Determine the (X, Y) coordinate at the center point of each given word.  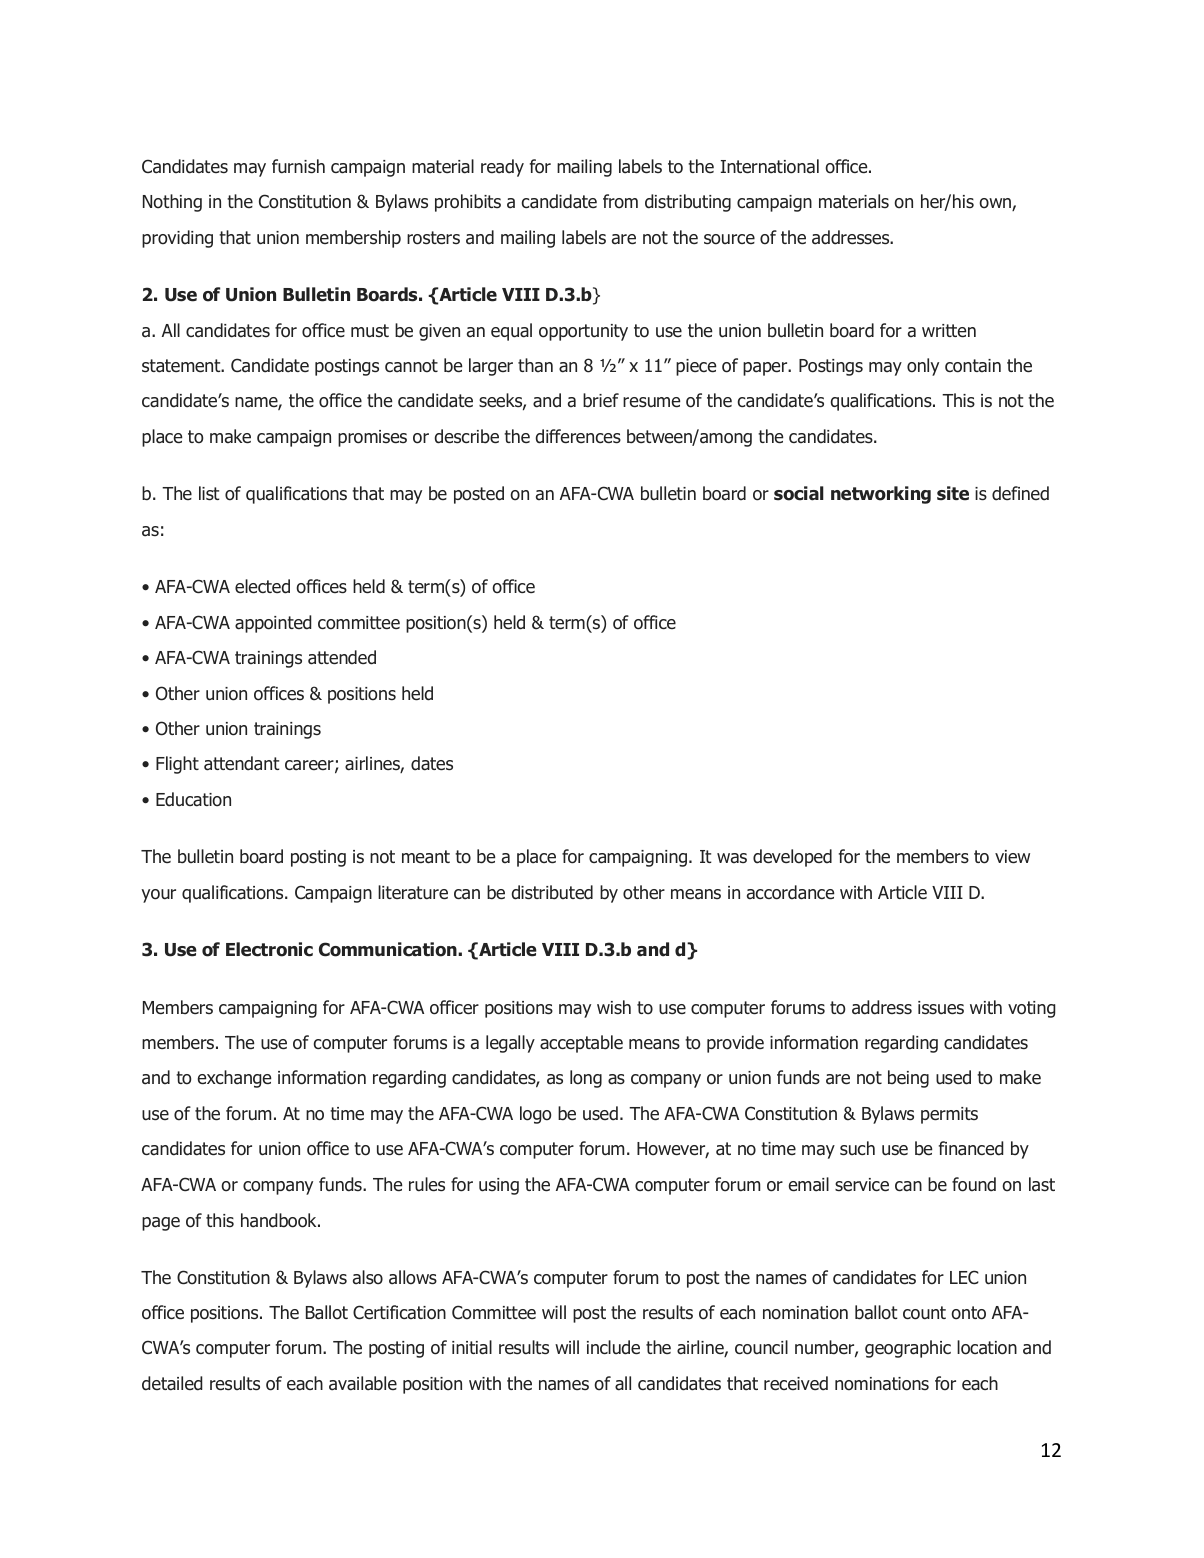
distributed (552, 892)
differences (578, 436)
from (620, 201)
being (908, 1079)
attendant (242, 763)
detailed (172, 1383)
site (953, 493)
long (586, 1079)
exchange (234, 1079)
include (613, 1347)
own (996, 204)
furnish (298, 166)
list (209, 493)
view (1012, 857)
